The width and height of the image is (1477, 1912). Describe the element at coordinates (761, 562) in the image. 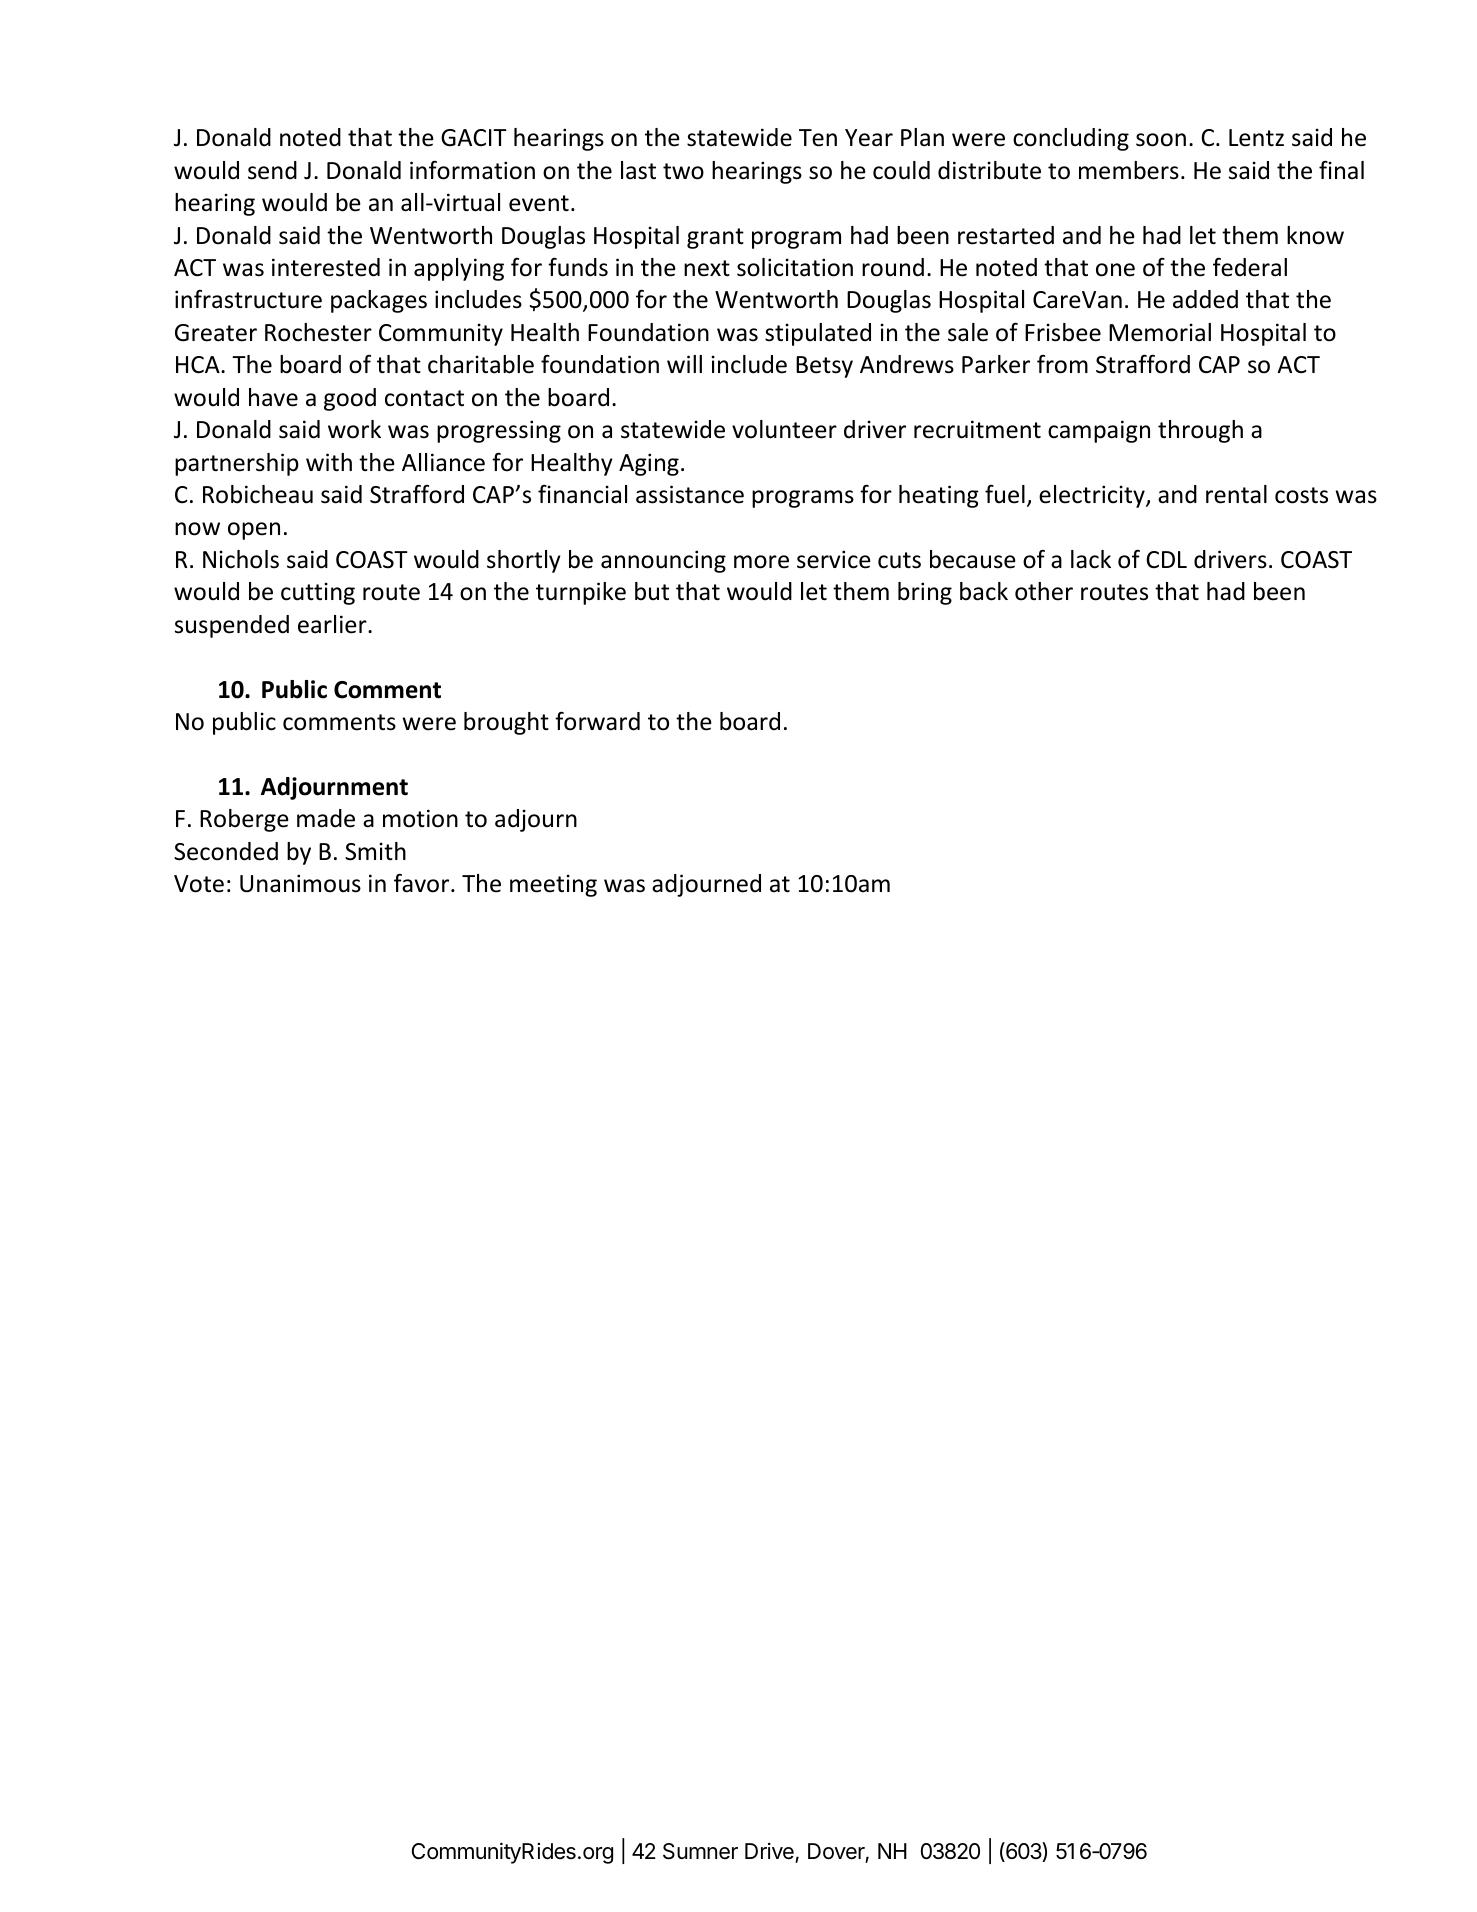

I see `more` at that location.
